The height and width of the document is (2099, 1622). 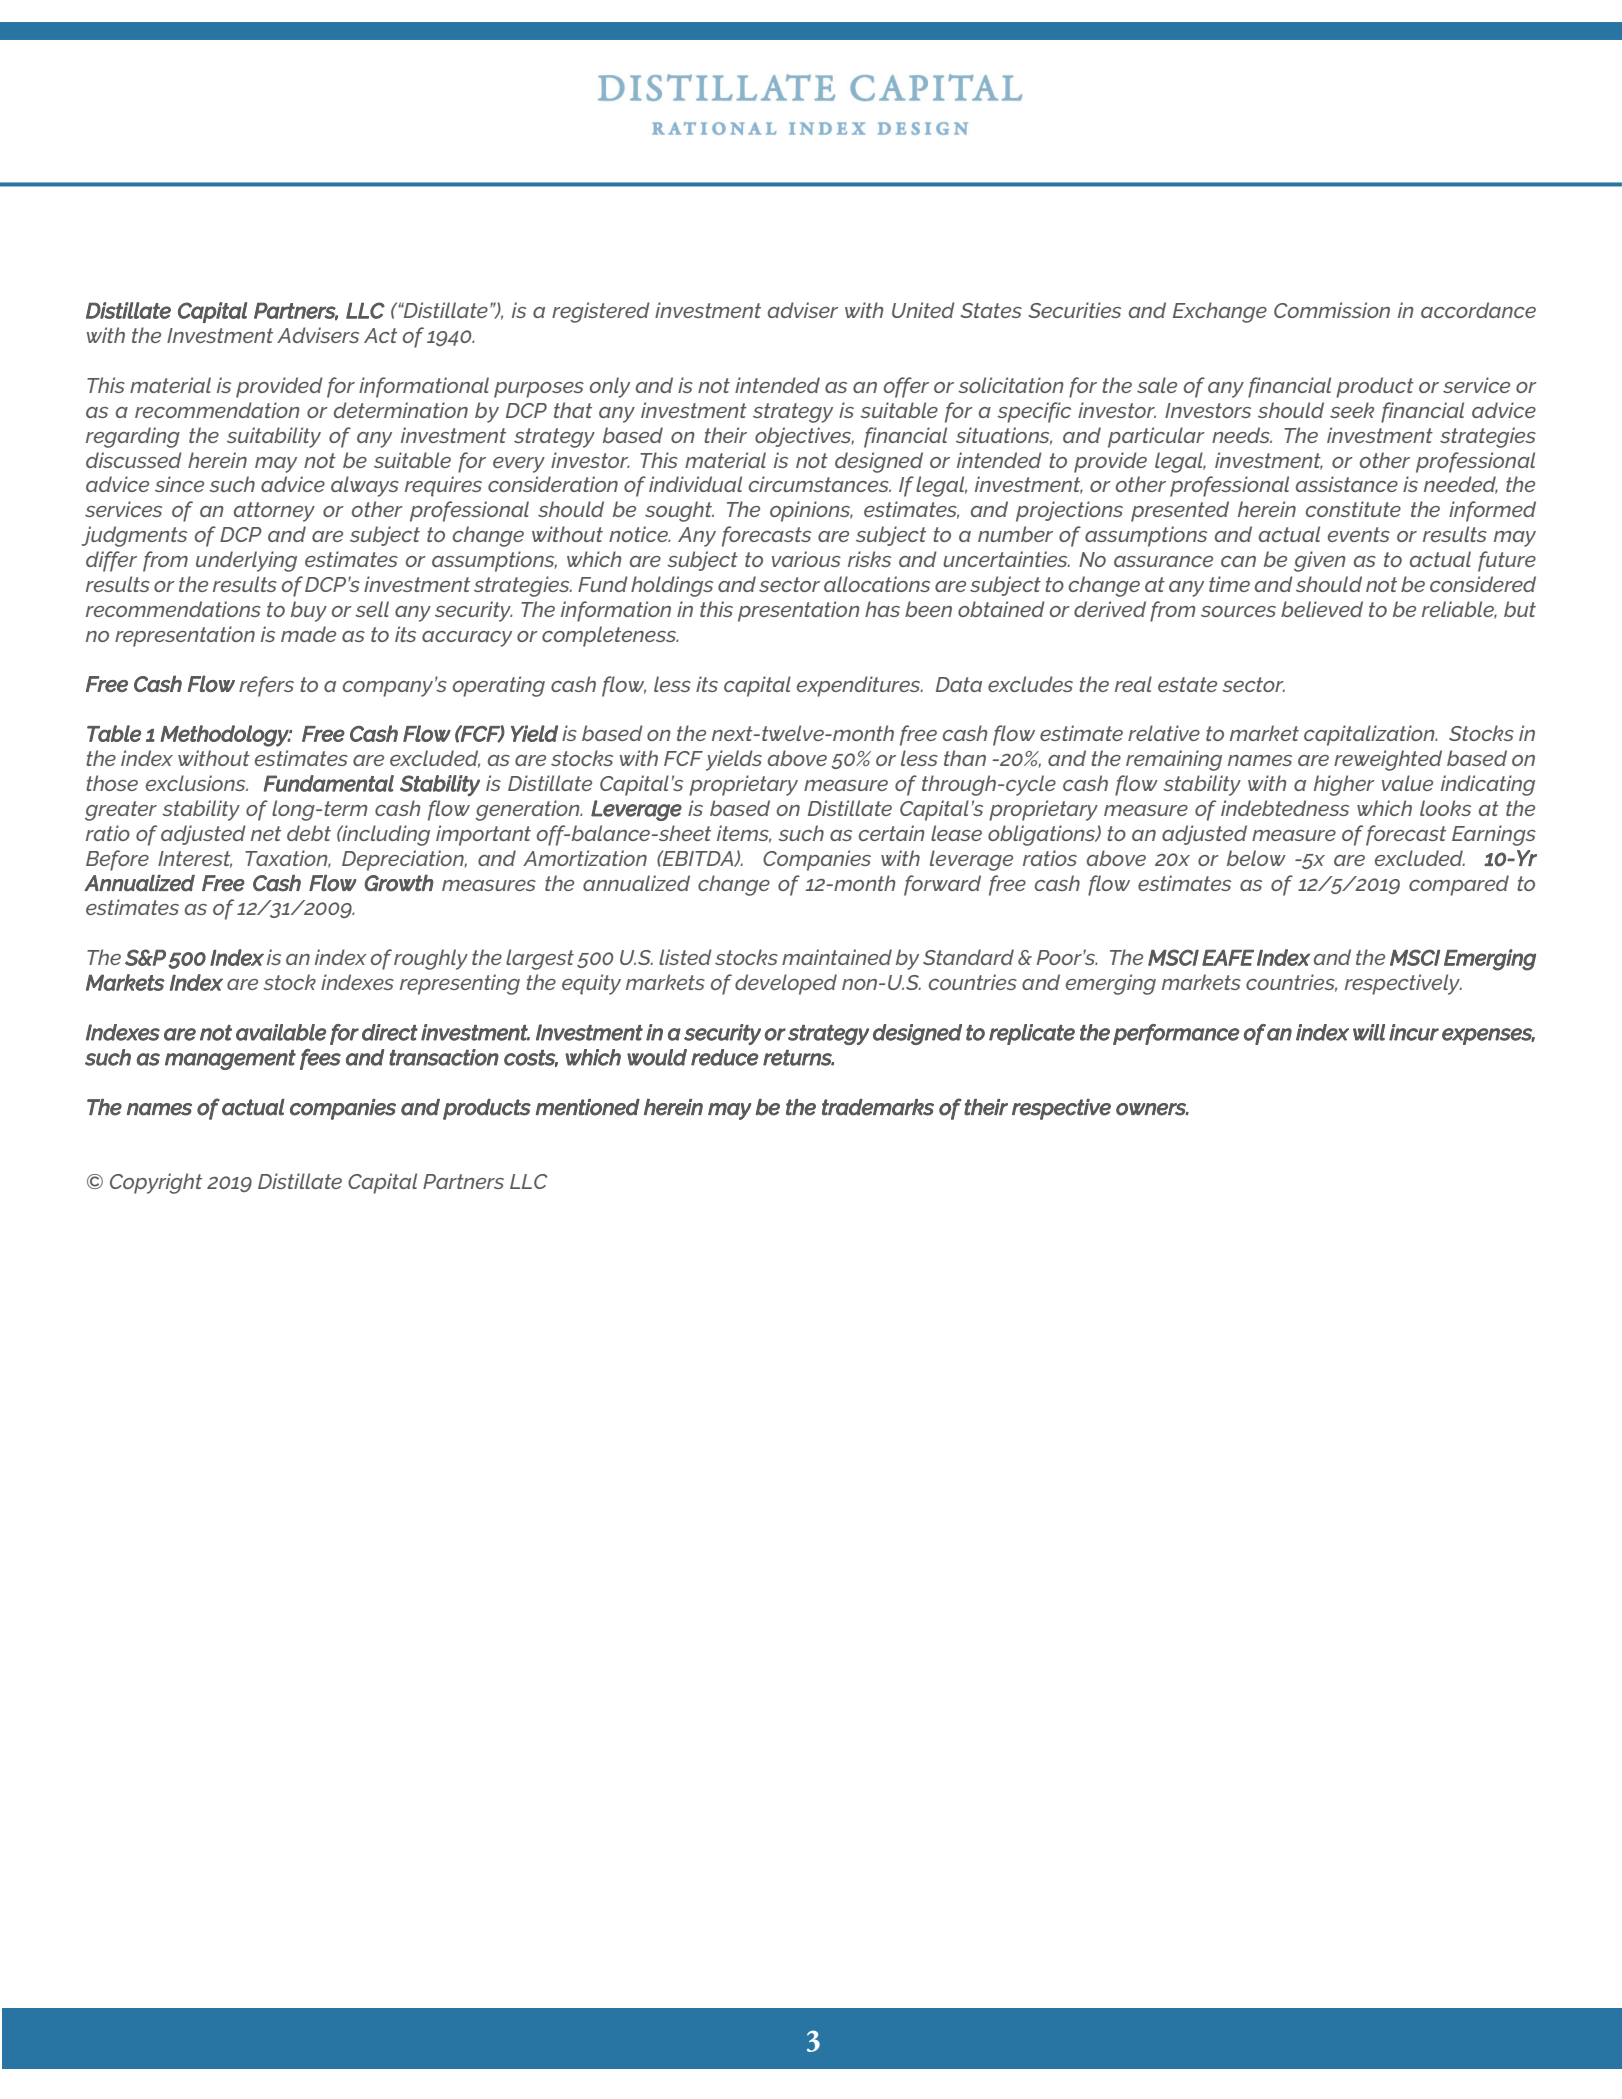 I want to click on underlying, so click(x=246, y=561).
